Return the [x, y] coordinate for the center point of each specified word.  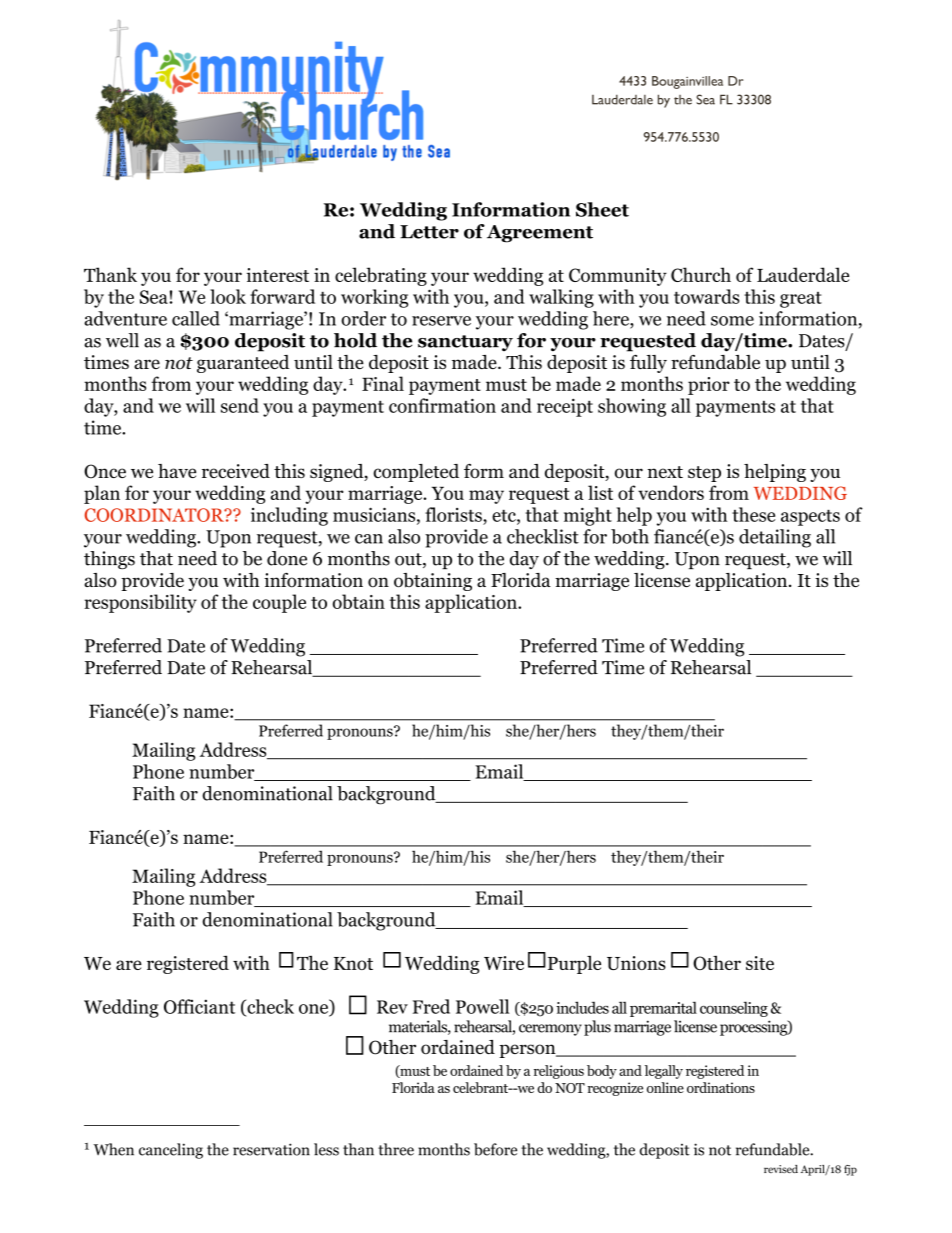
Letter [429, 232]
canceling [171, 1151]
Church [701, 274]
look [228, 296]
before [495, 1149]
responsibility [140, 603]
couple [279, 603]
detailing [775, 538]
